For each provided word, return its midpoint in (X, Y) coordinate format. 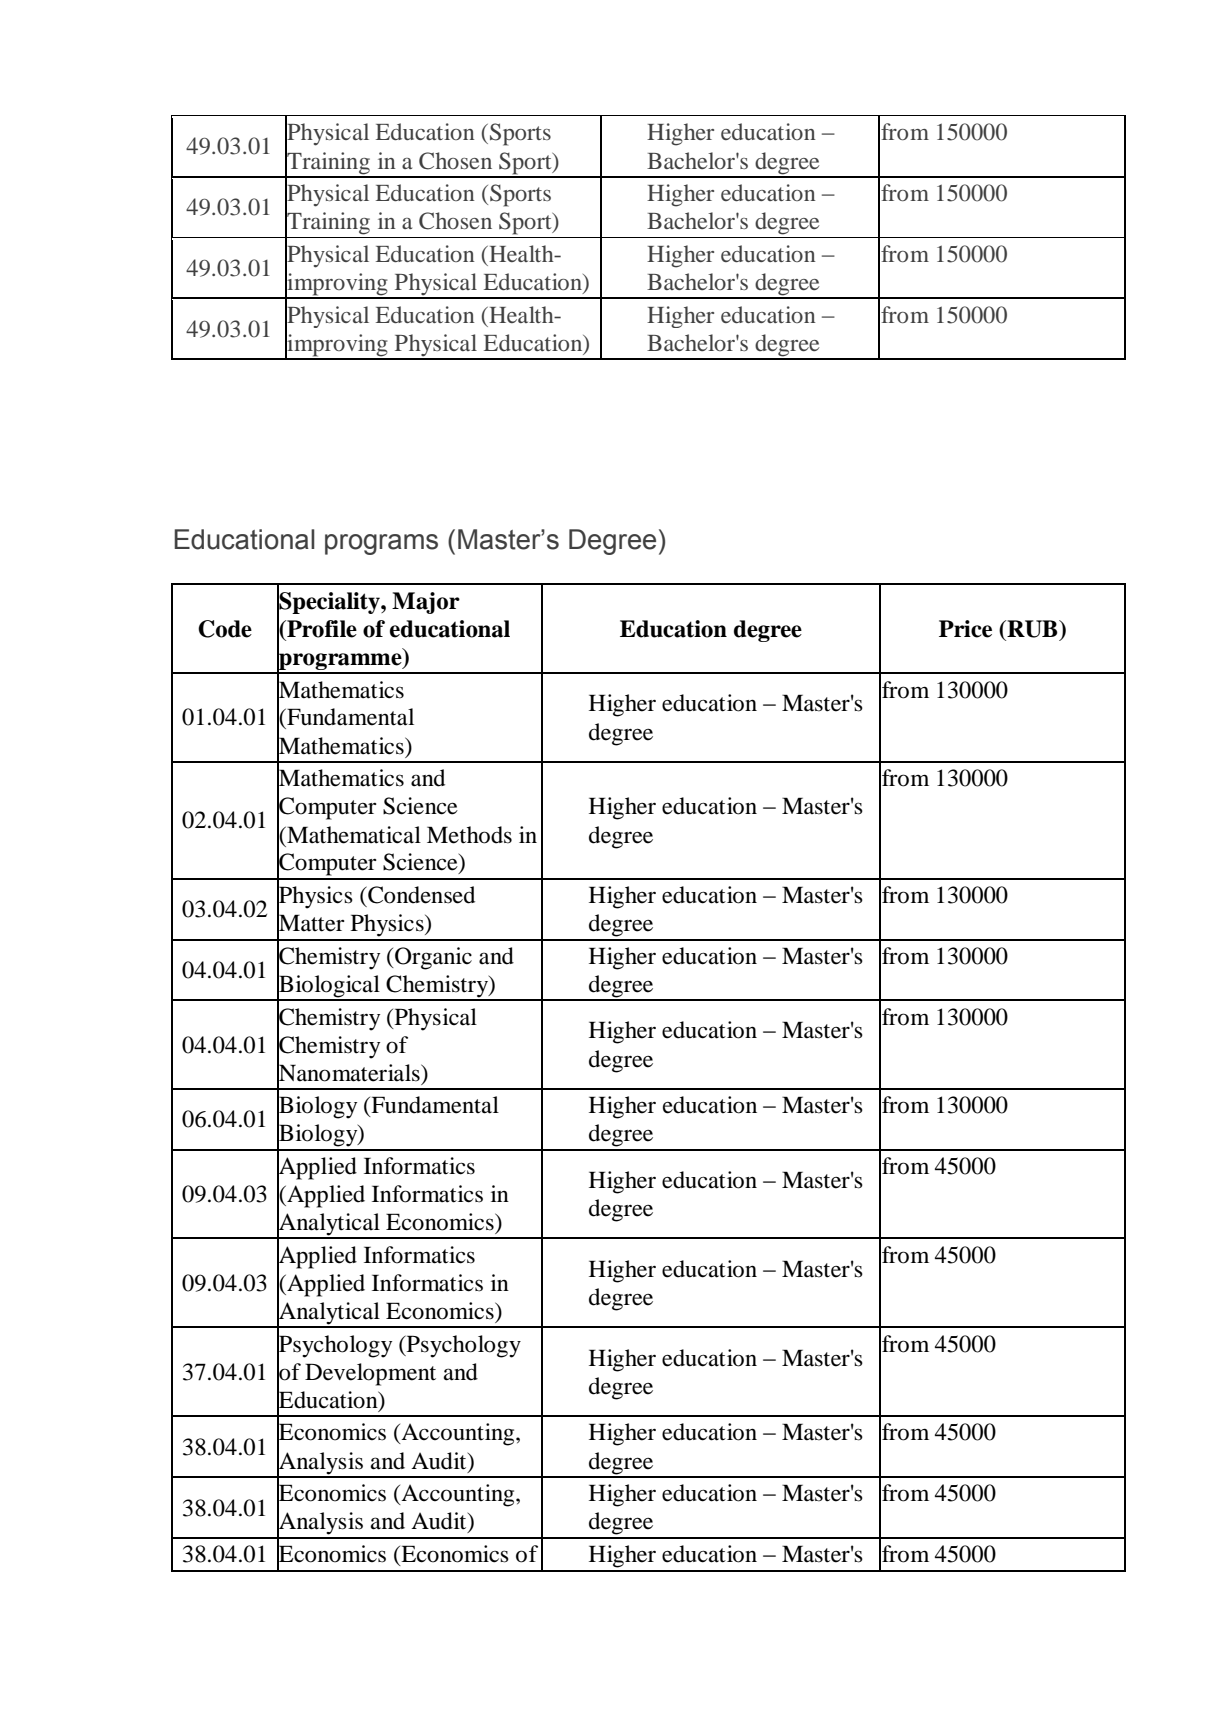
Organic (432, 958)
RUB (1032, 629)
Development (370, 1374)
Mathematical (353, 835)
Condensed (420, 895)
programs (381, 544)
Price (965, 629)
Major (426, 603)
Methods (469, 835)
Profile (321, 629)
